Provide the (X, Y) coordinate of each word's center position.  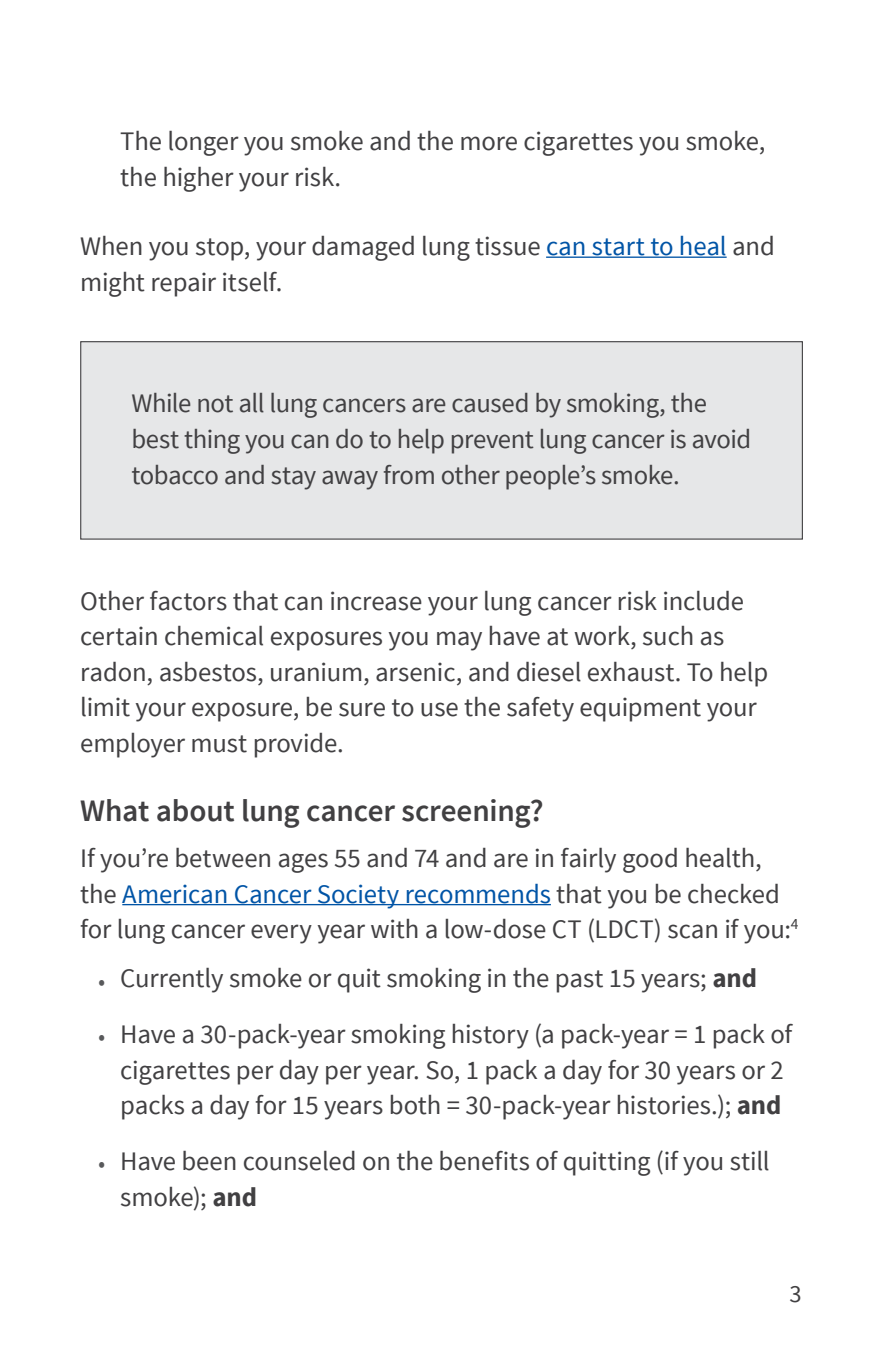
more (489, 143)
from (409, 475)
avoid (721, 439)
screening (467, 813)
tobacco (175, 475)
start (618, 248)
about (195, 810)
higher (199, 179)
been (209, 1161)
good (650, 860)
